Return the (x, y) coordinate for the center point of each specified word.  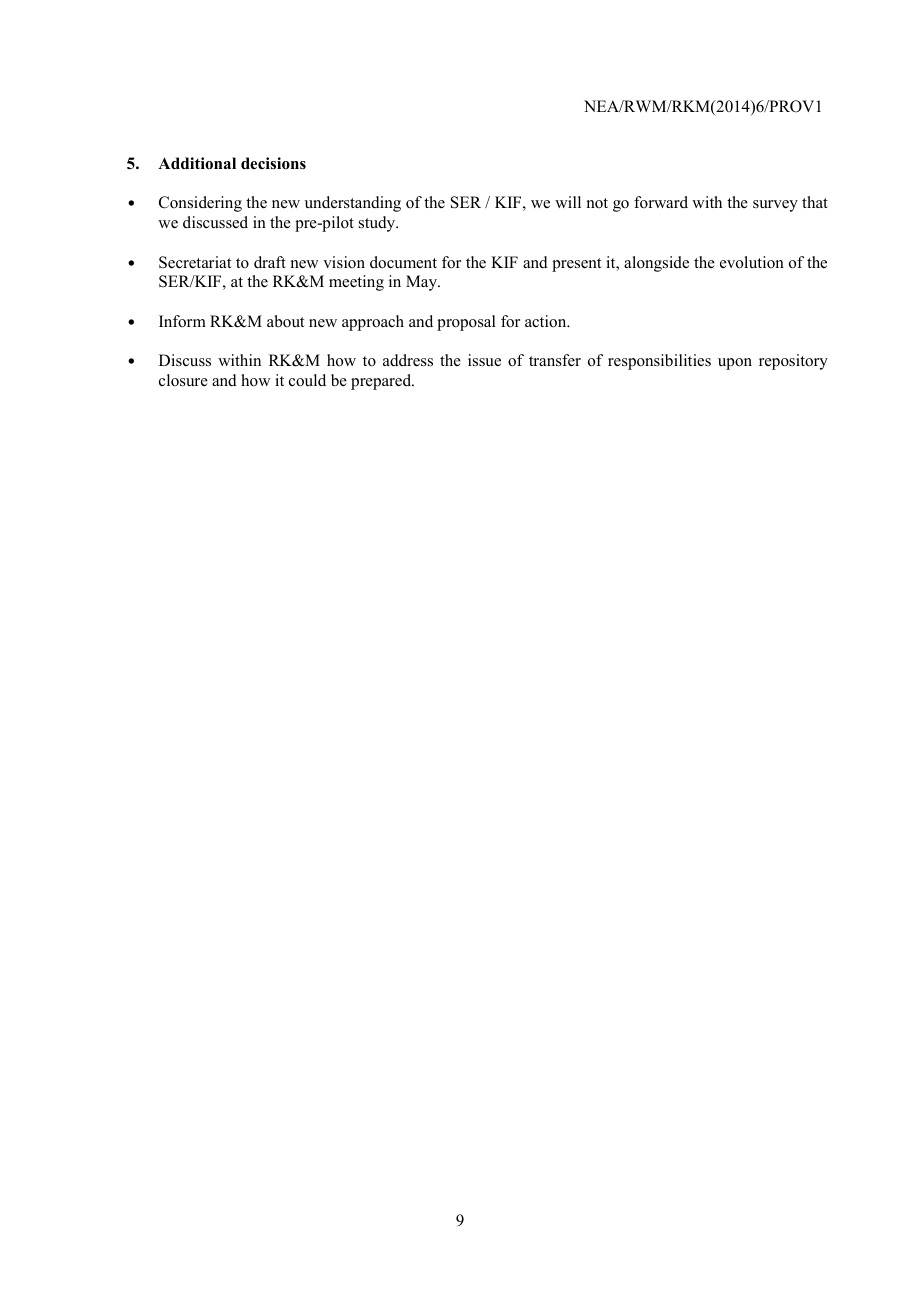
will (568, 202)
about (286, 321)
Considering (200, 204)
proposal (466, 323)
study (378, 224)
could (307, 380)
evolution (752, 262)
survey (775, 206)
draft (270, 262)
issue (484, 360)
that (815, 202)
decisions (273, 163)
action (547, 321)
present (577, 265)
